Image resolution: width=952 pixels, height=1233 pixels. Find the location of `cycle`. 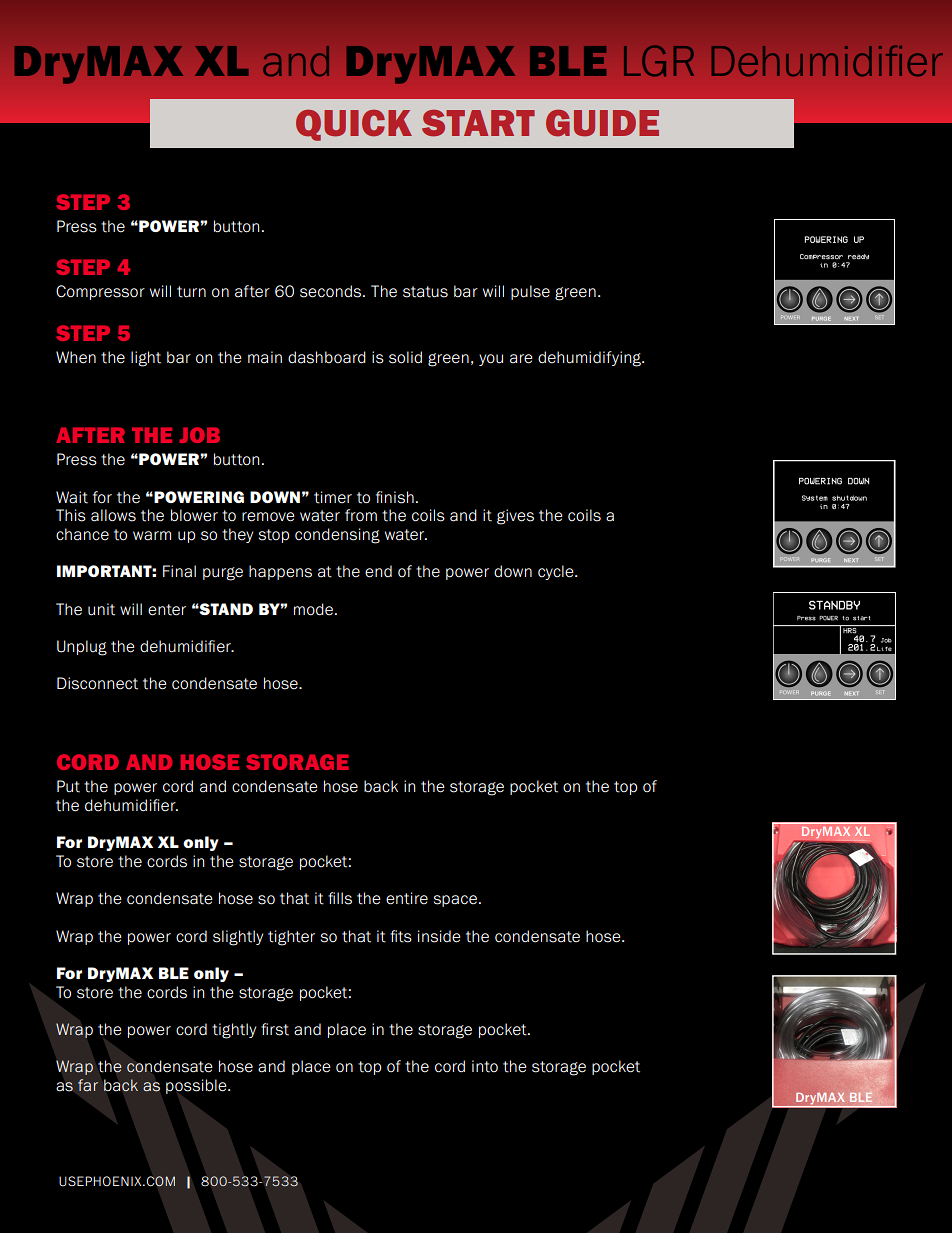

cycle is located at coordinates (557, 572).
